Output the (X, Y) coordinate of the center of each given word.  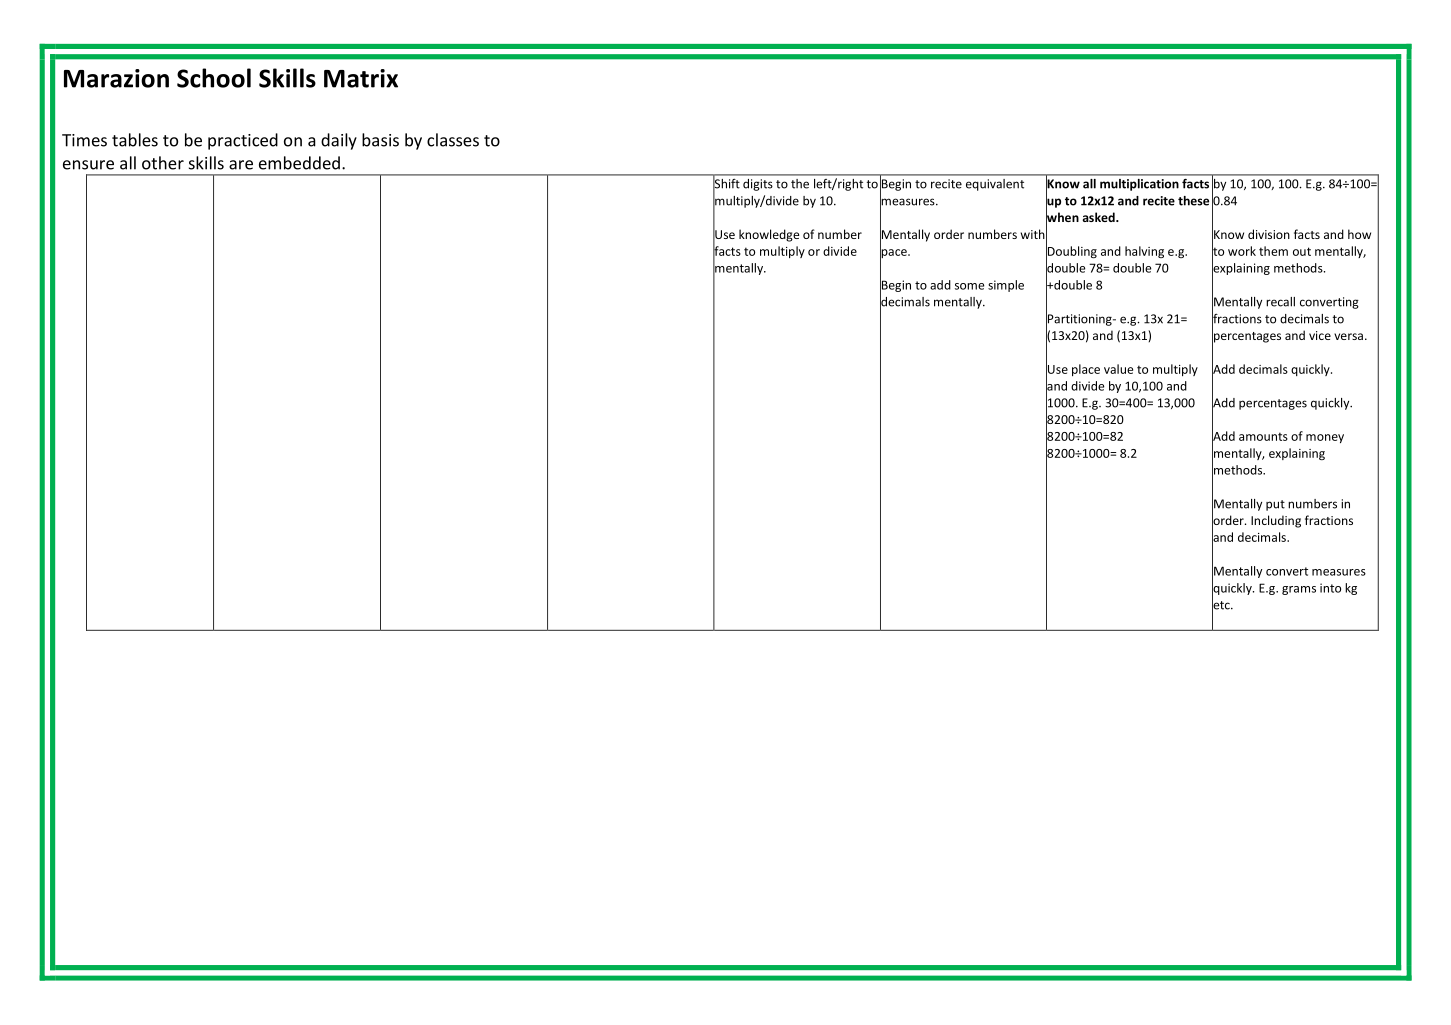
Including (1276, 521)
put (1275, 505)
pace (894, 254)
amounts (1263, 436)
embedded (299, 163)
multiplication (1139, 185)
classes (453, 140)
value (1118, 369)
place (1086, 370)
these (1193, 201)
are (241, 165)
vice (1320, 335)
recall (1280, 302)
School (214, 78)
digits (758, 185)
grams (1299, 590)
